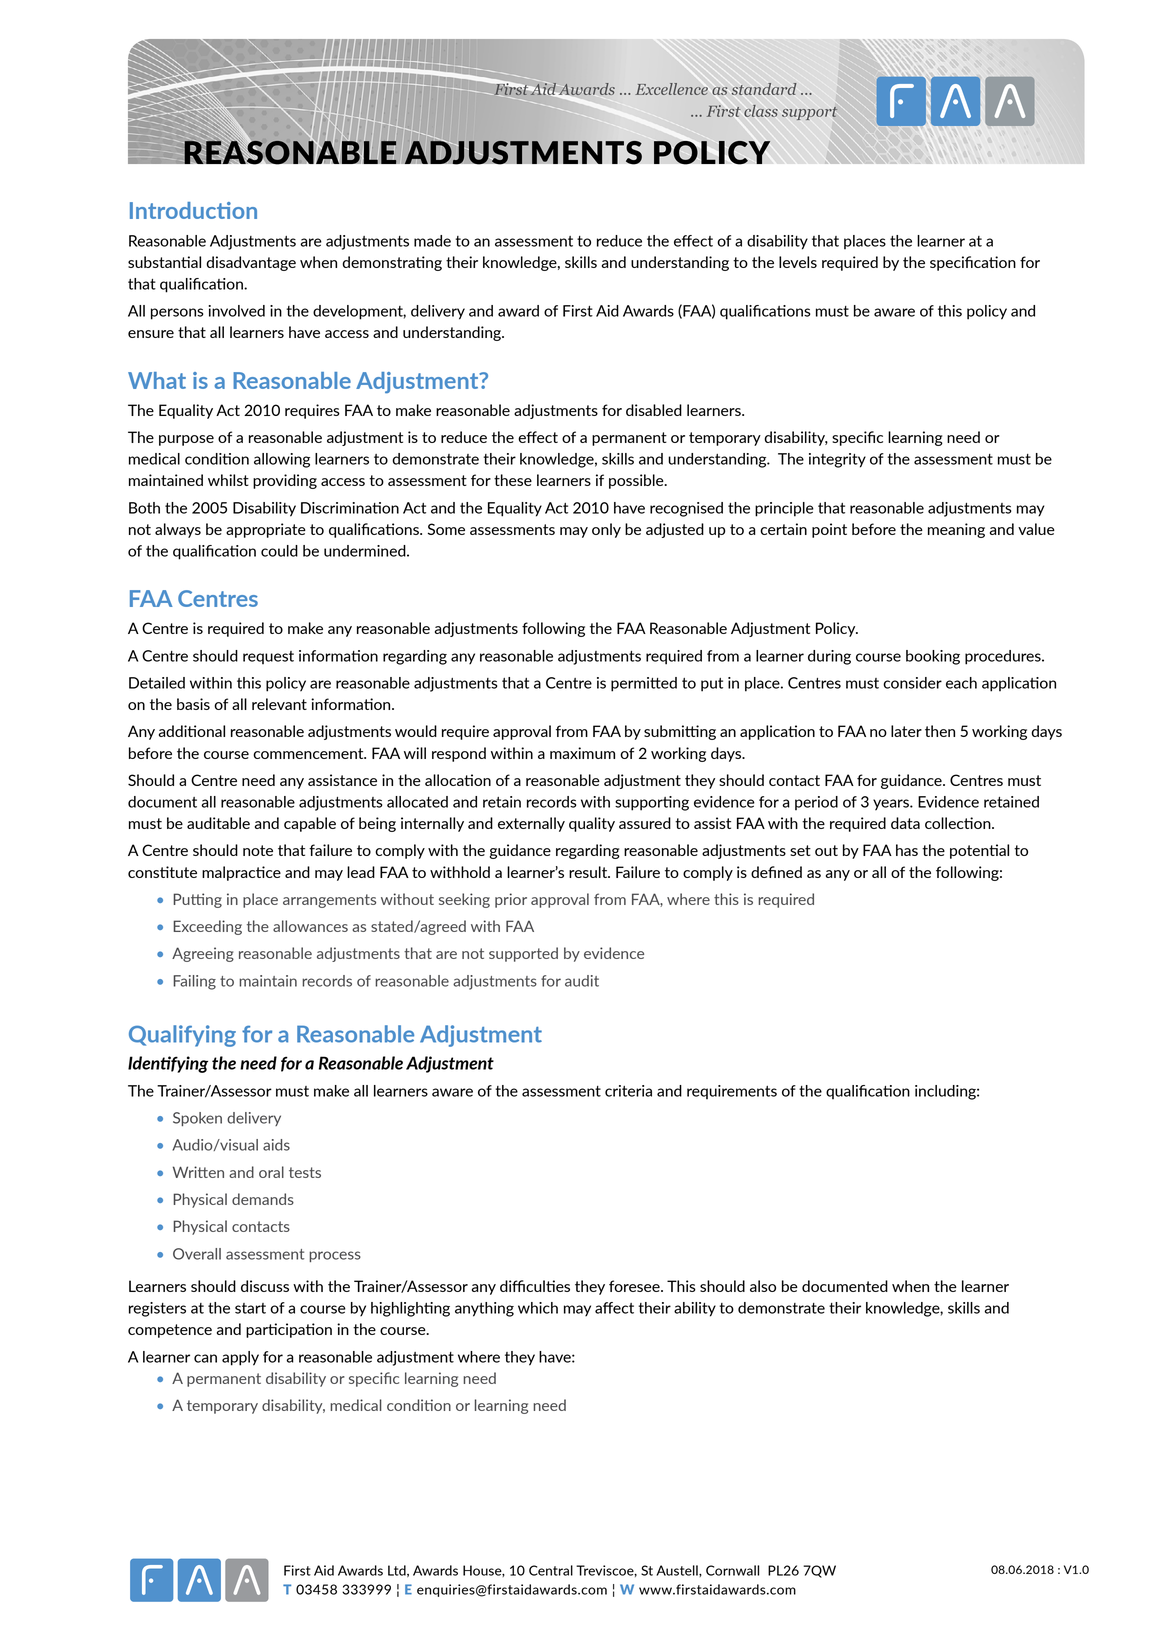 This screenshot has height=1652, width=1168. Describe the element at coordinates (551, 1570) in the screenshot. I see `Central` at that location.
